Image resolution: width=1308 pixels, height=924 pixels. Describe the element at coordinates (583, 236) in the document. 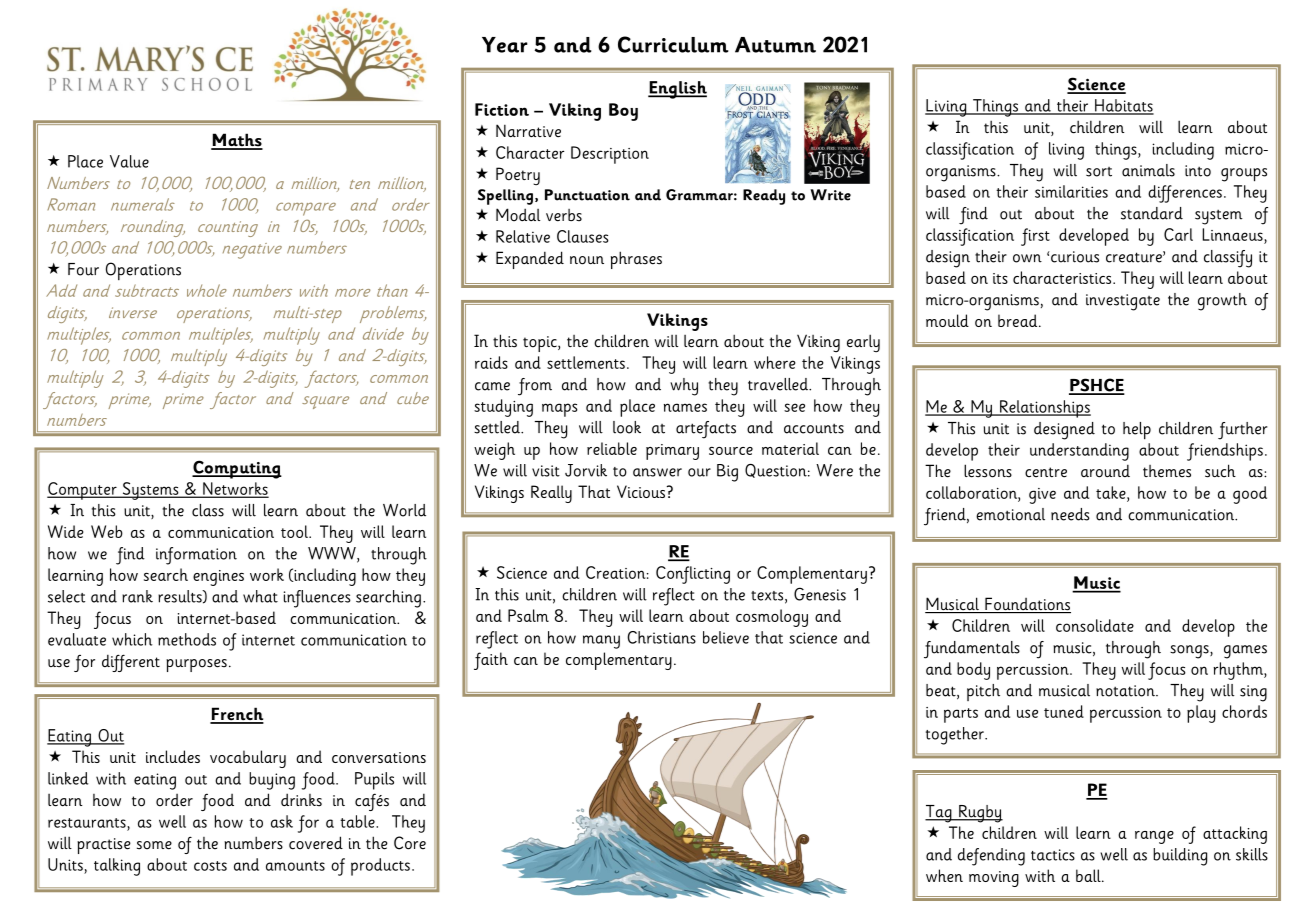

I see `Clauses` at that location.
